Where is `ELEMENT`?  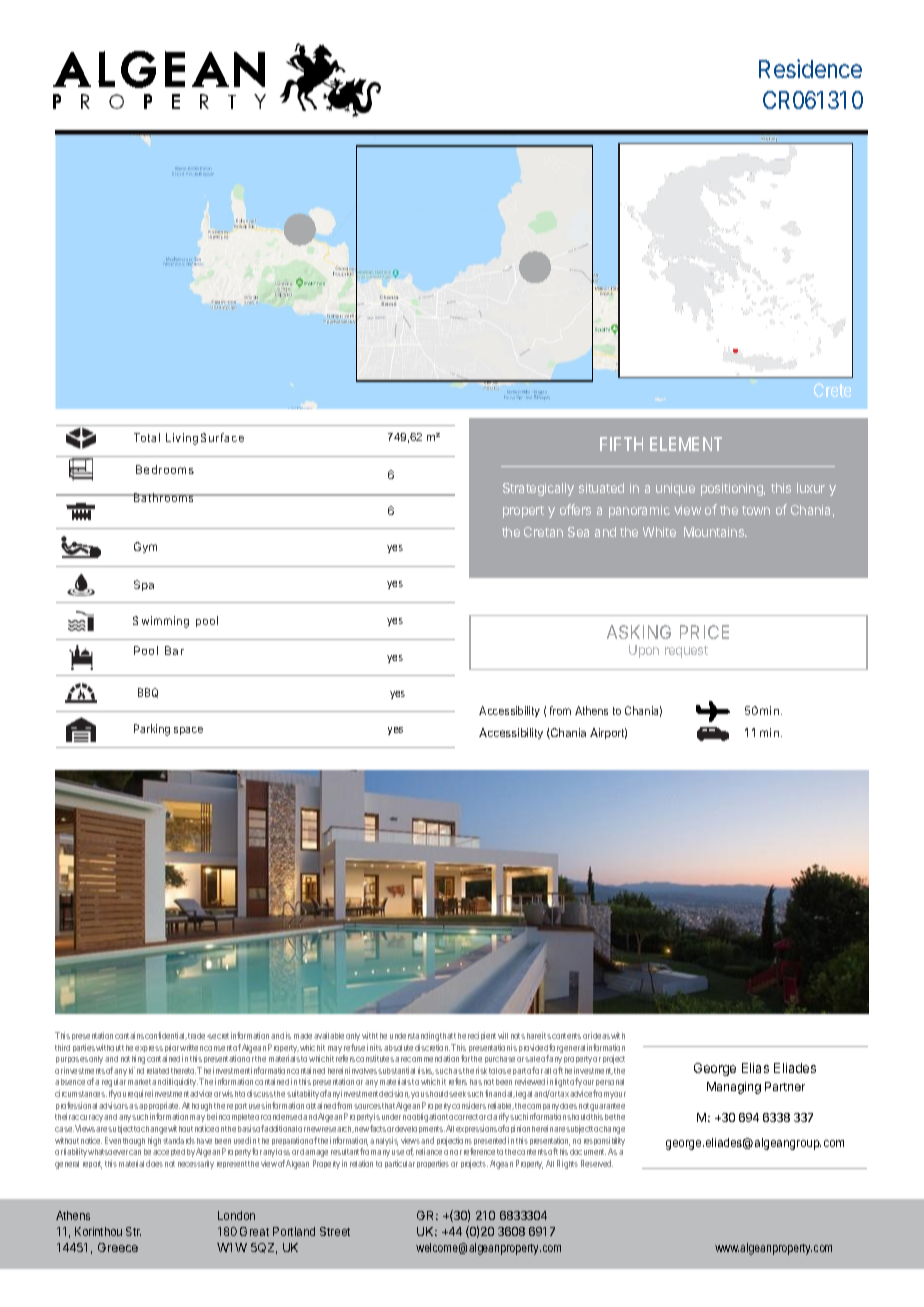 ELEMENT is located at coordinates (686, 444).
